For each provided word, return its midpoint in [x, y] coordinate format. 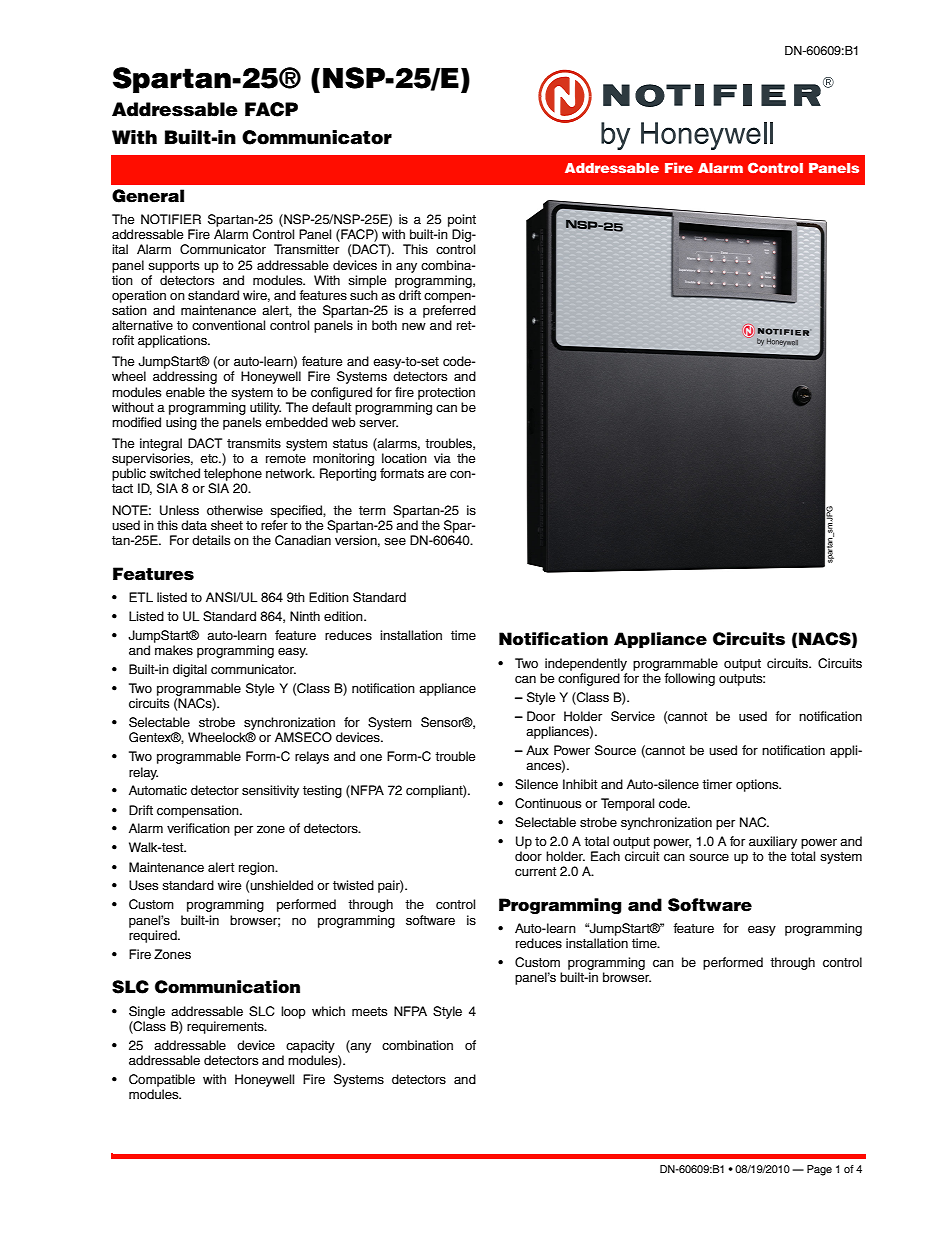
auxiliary [773, 842]
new [414, 327]
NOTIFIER [171, 219]
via [442, 458]
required [154, 936]
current [535, 872]
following [689, 679]
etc [210, 458]
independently [586, 664]
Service [633, 716]
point [462, 220]
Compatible [162, 1080]
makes [174, 650]
